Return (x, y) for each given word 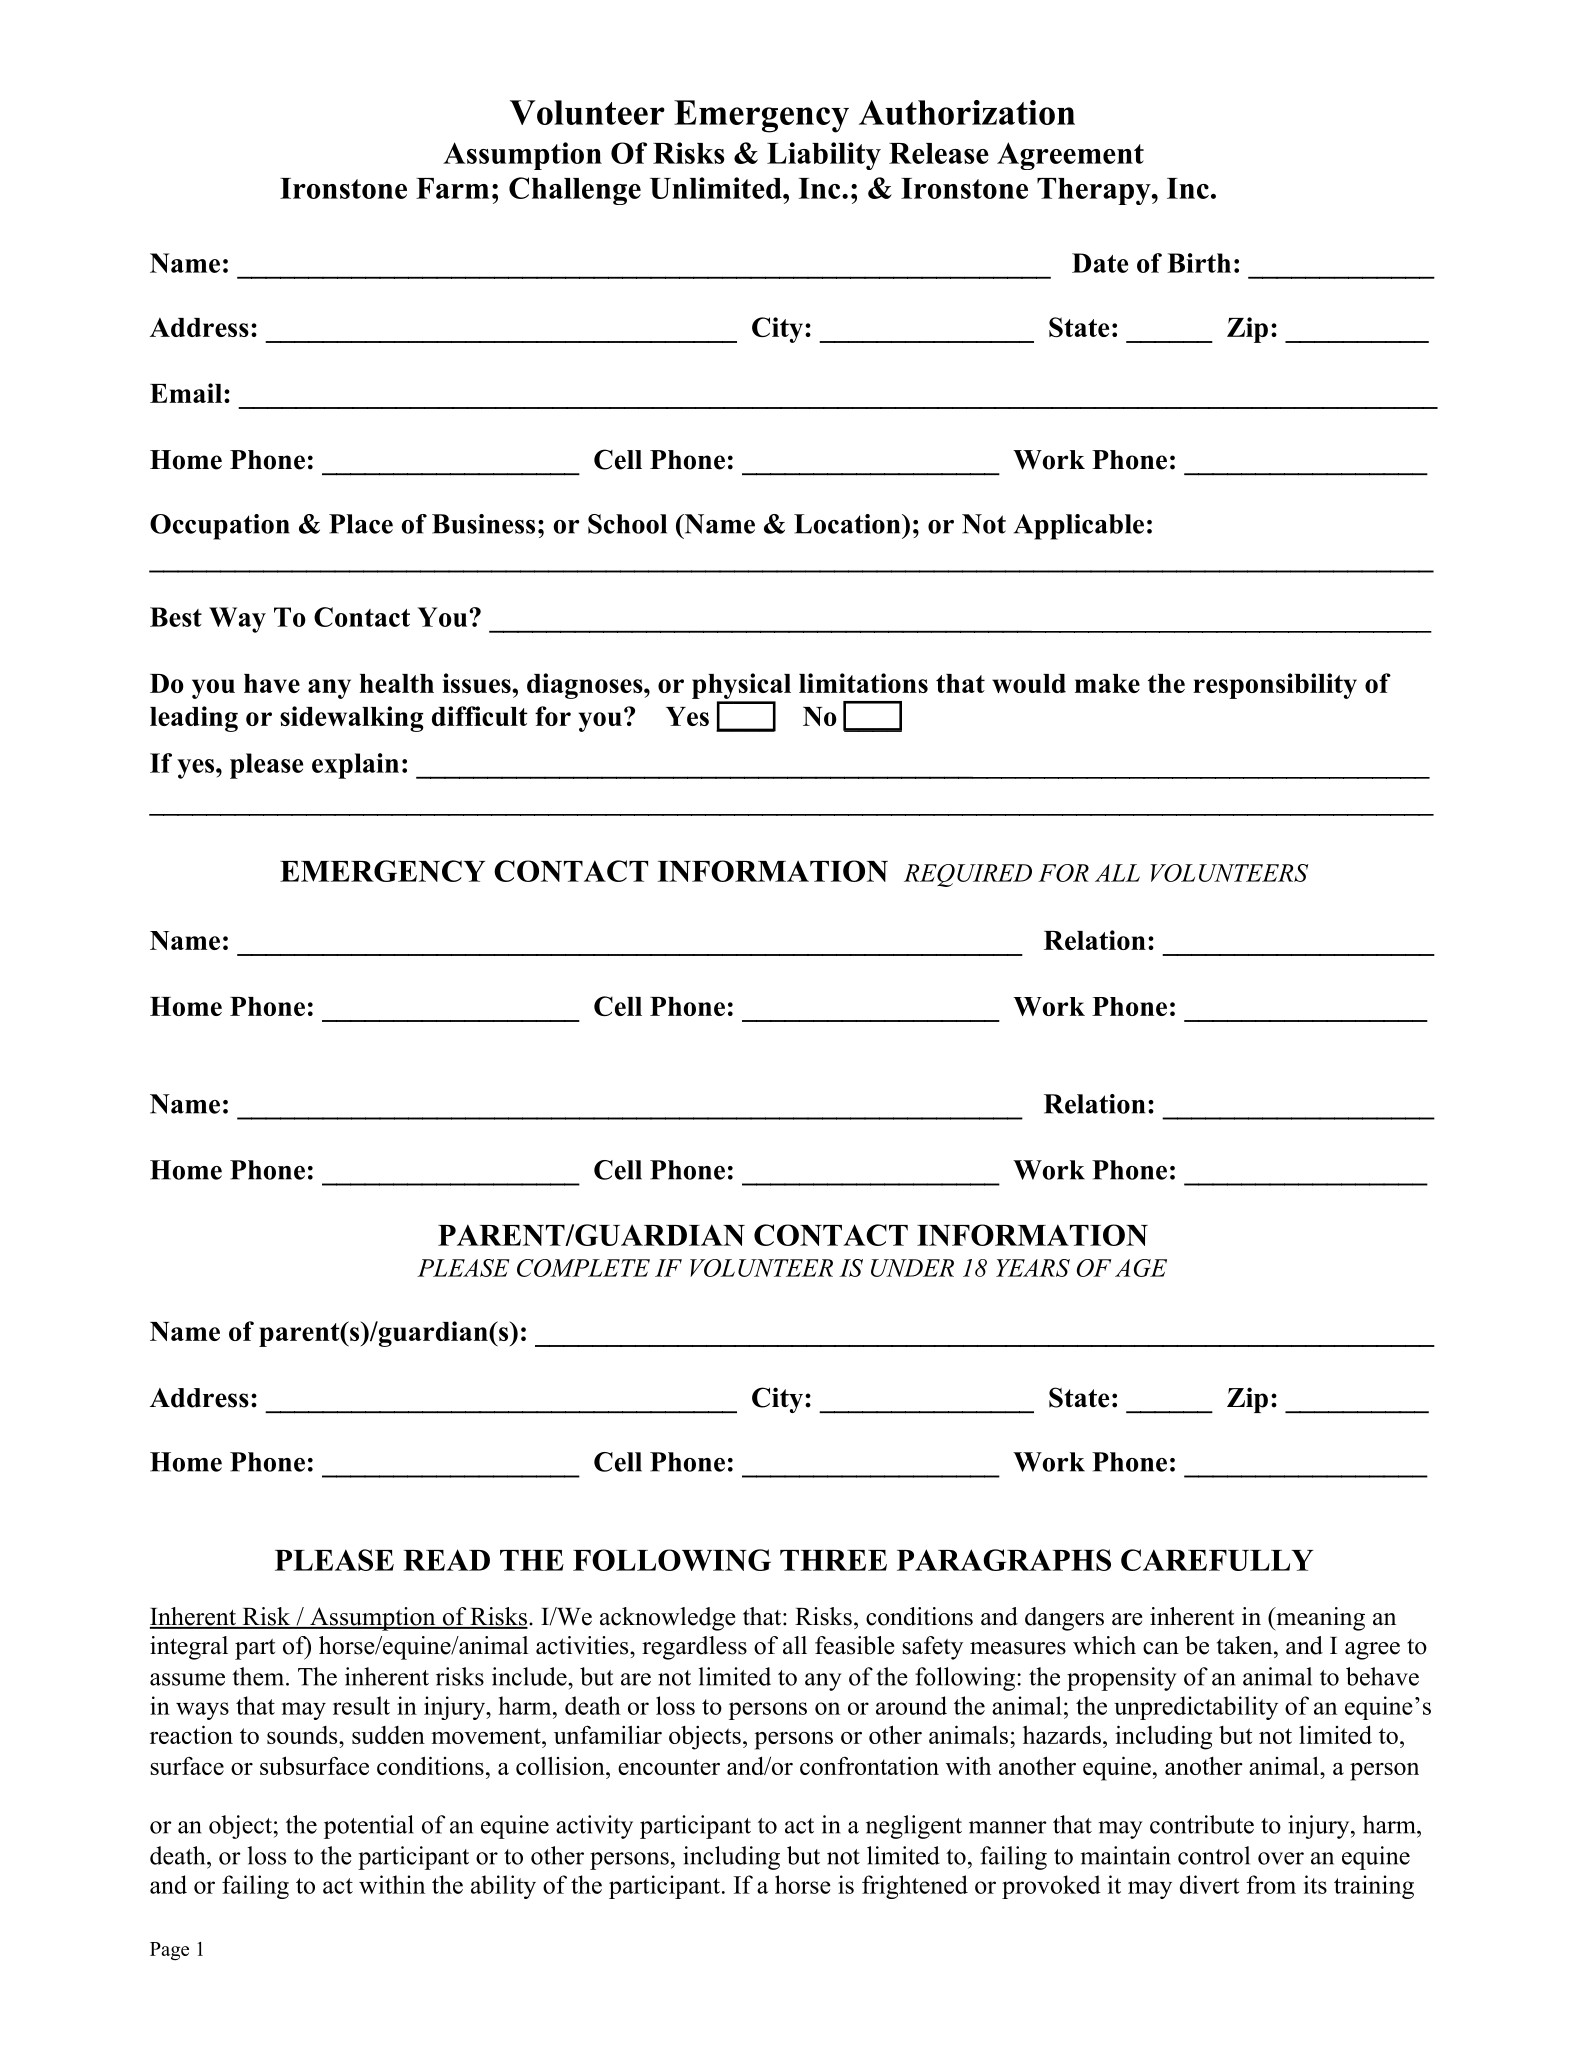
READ (446, 1560)
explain (355, 766)
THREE (833, 1560)
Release (939, 153)
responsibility (1275, 686)
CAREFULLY (1217, 1560)
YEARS (1033, 1268)
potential (369, 1827)
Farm (452, 188)
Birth (1199, 263)
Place (361, 524)
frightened (915, 1887)
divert (1210, 1884)
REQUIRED (968, 875)
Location (848, 524)
